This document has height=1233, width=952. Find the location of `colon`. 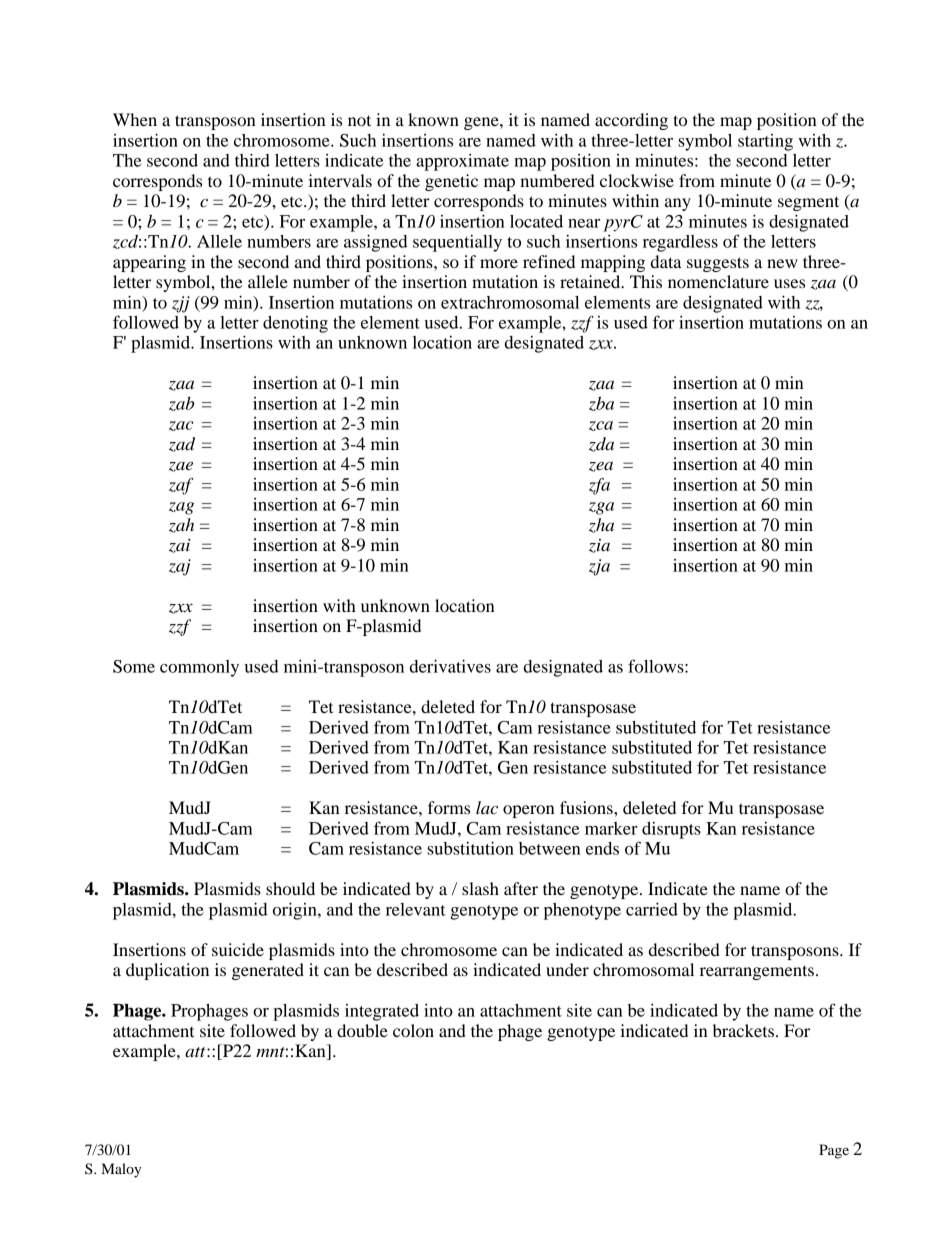

colon is located at coordinates (413, 1030).
